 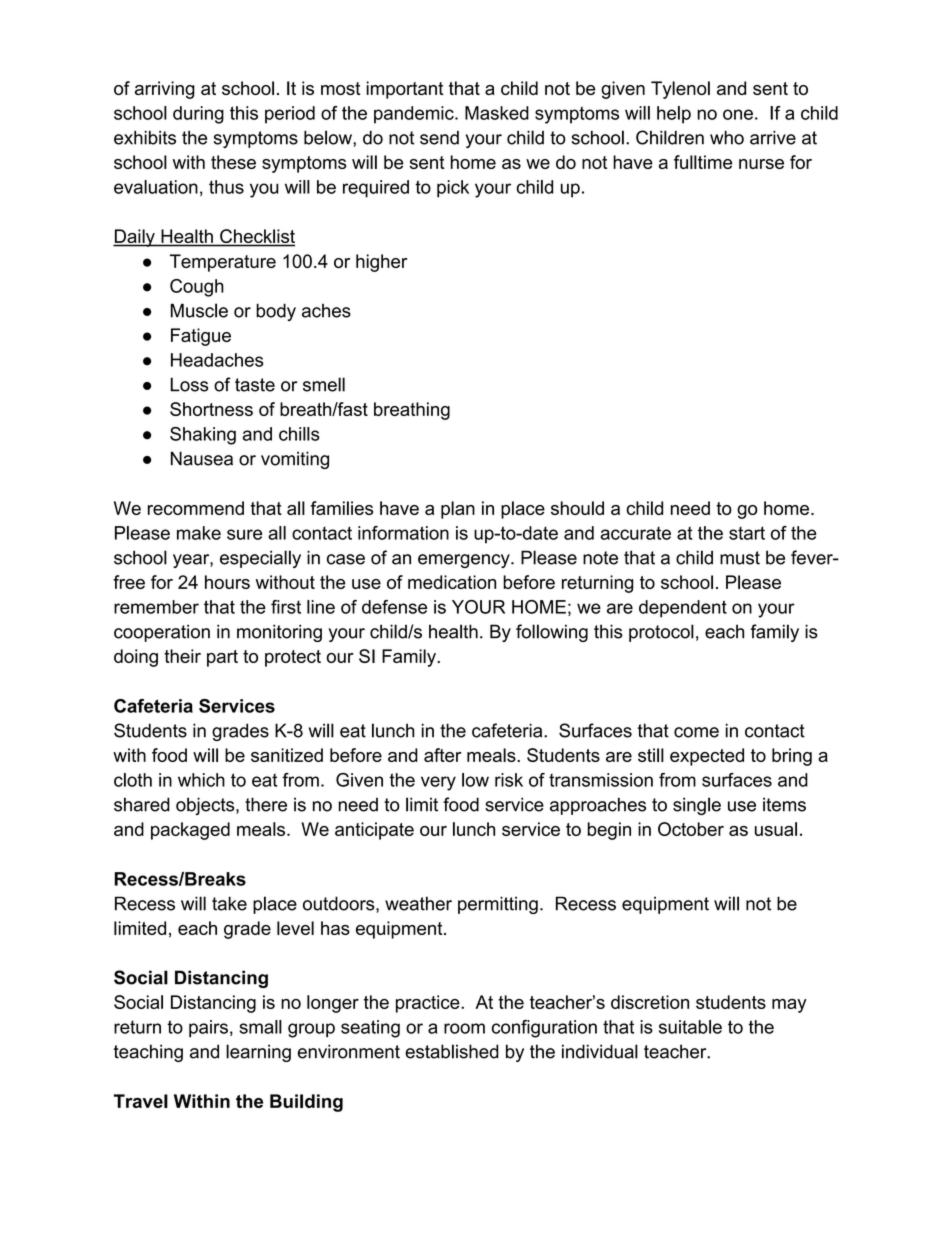 I want to click on smell, so click(x=324, y=384).
